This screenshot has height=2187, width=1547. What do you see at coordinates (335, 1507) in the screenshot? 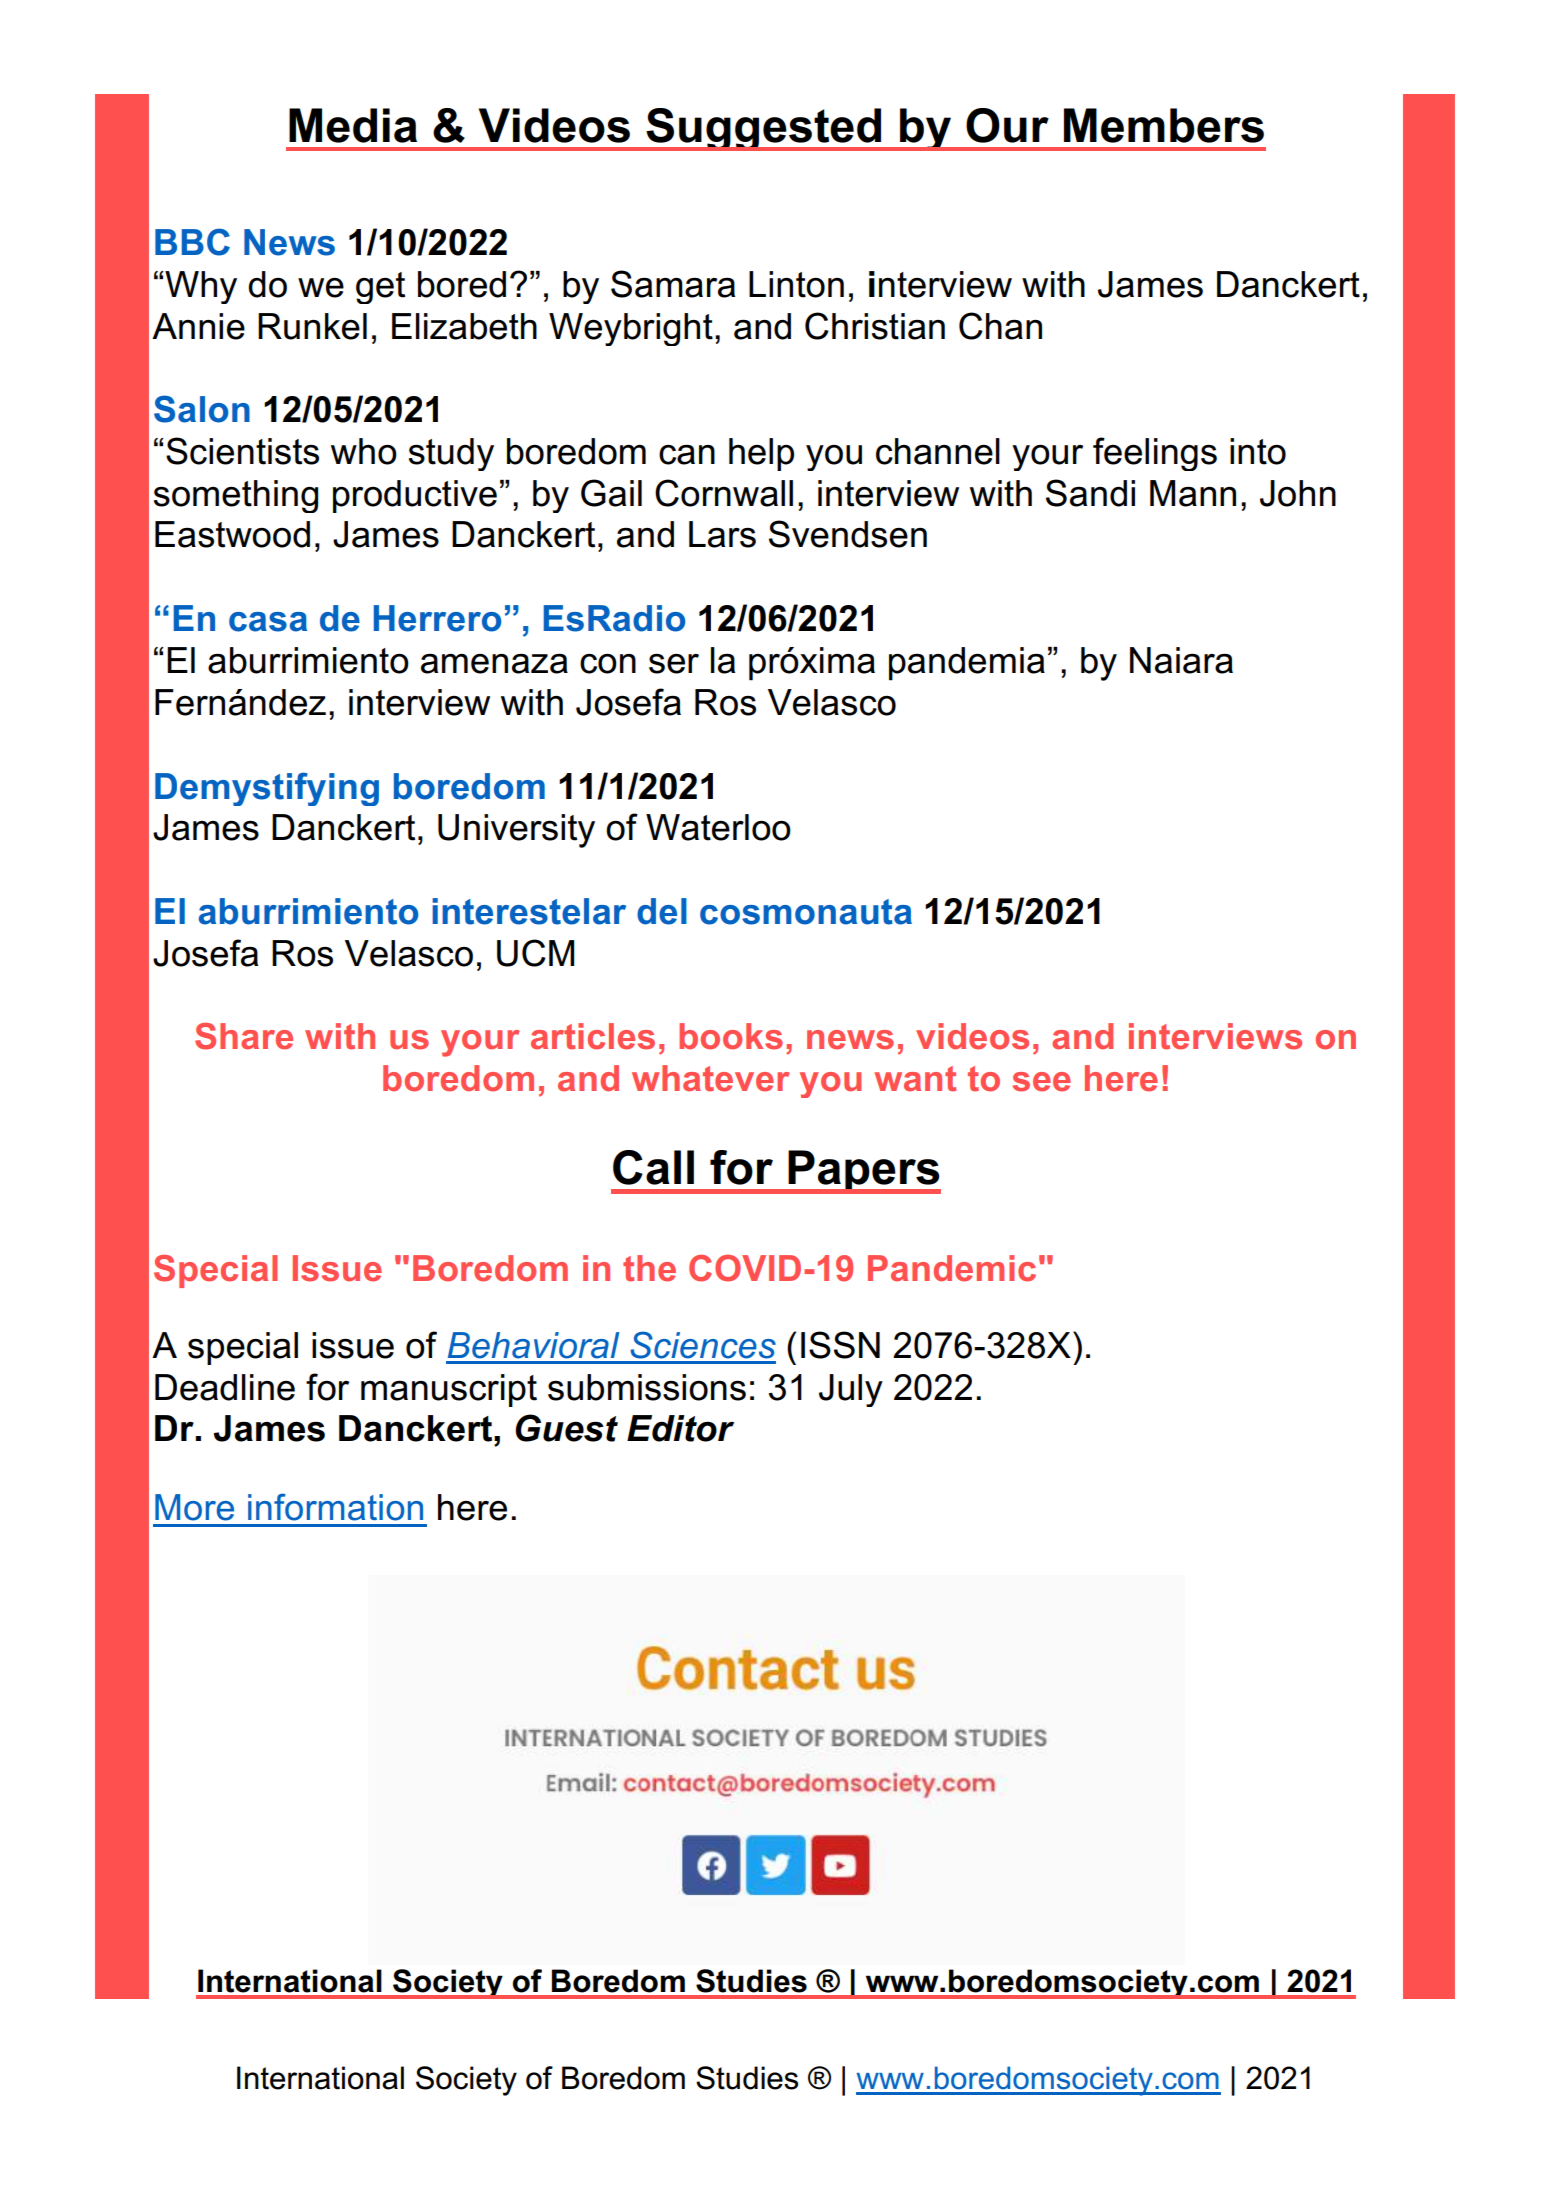
I see `information` at bounding box center [335, 1507].
